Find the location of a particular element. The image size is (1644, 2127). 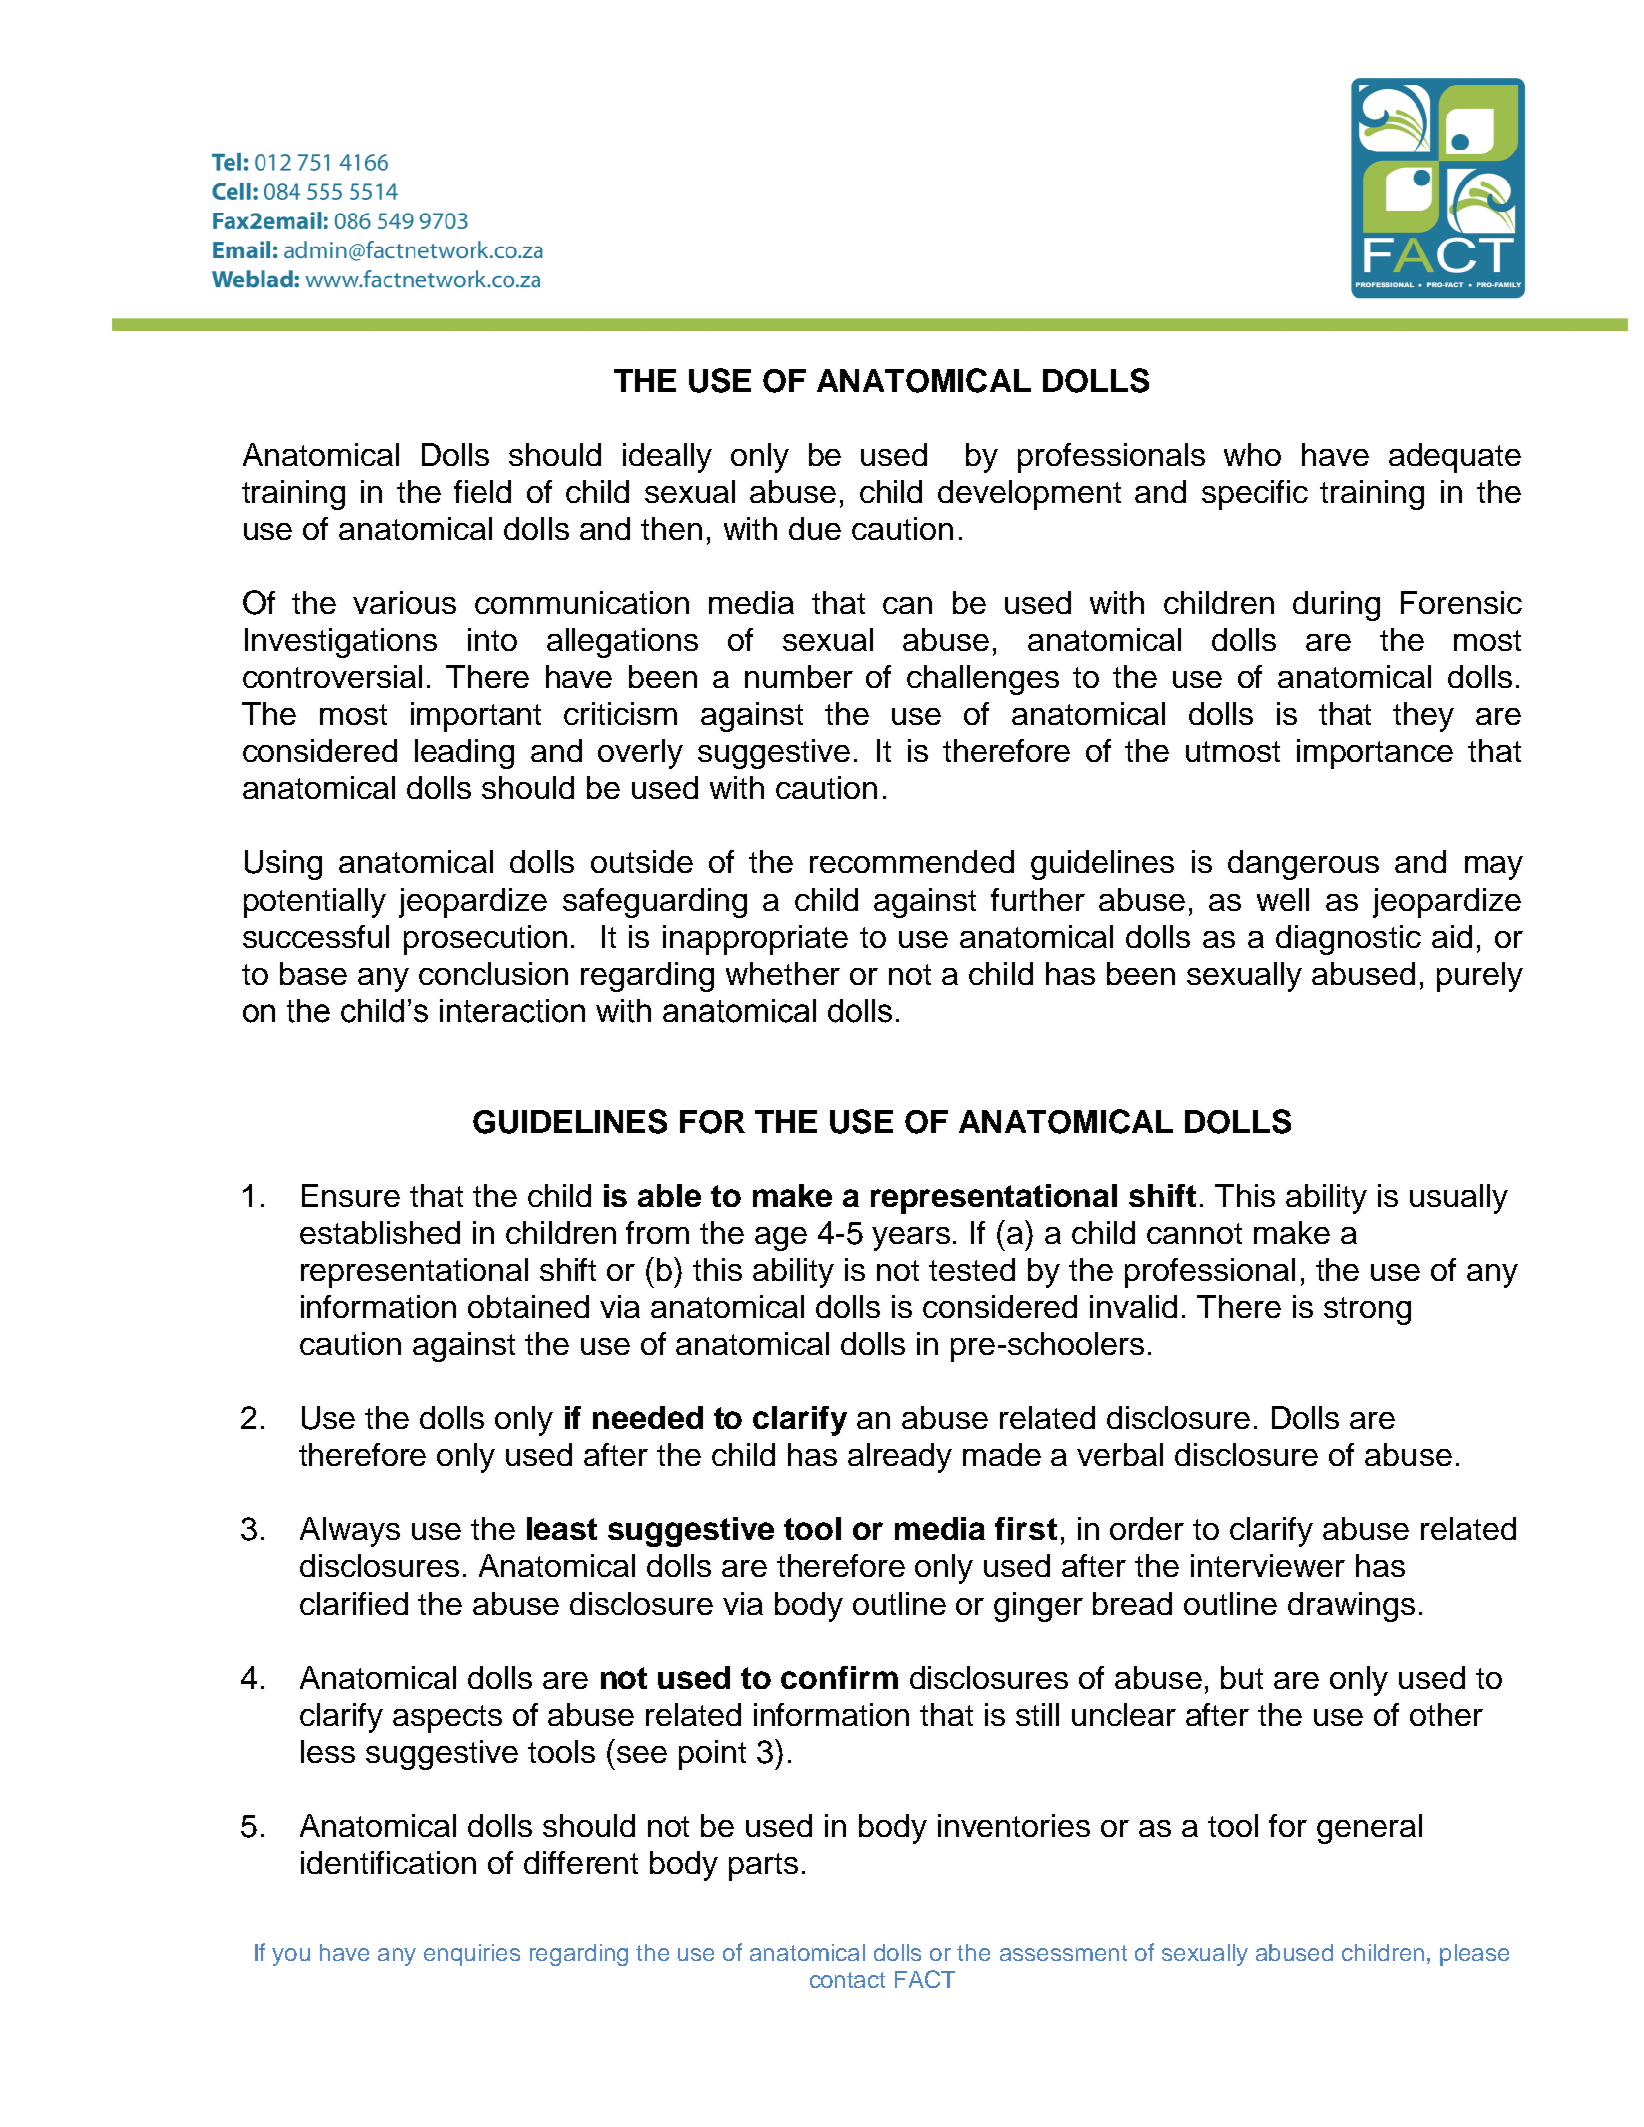

field is located at coordinates (482, 491).
